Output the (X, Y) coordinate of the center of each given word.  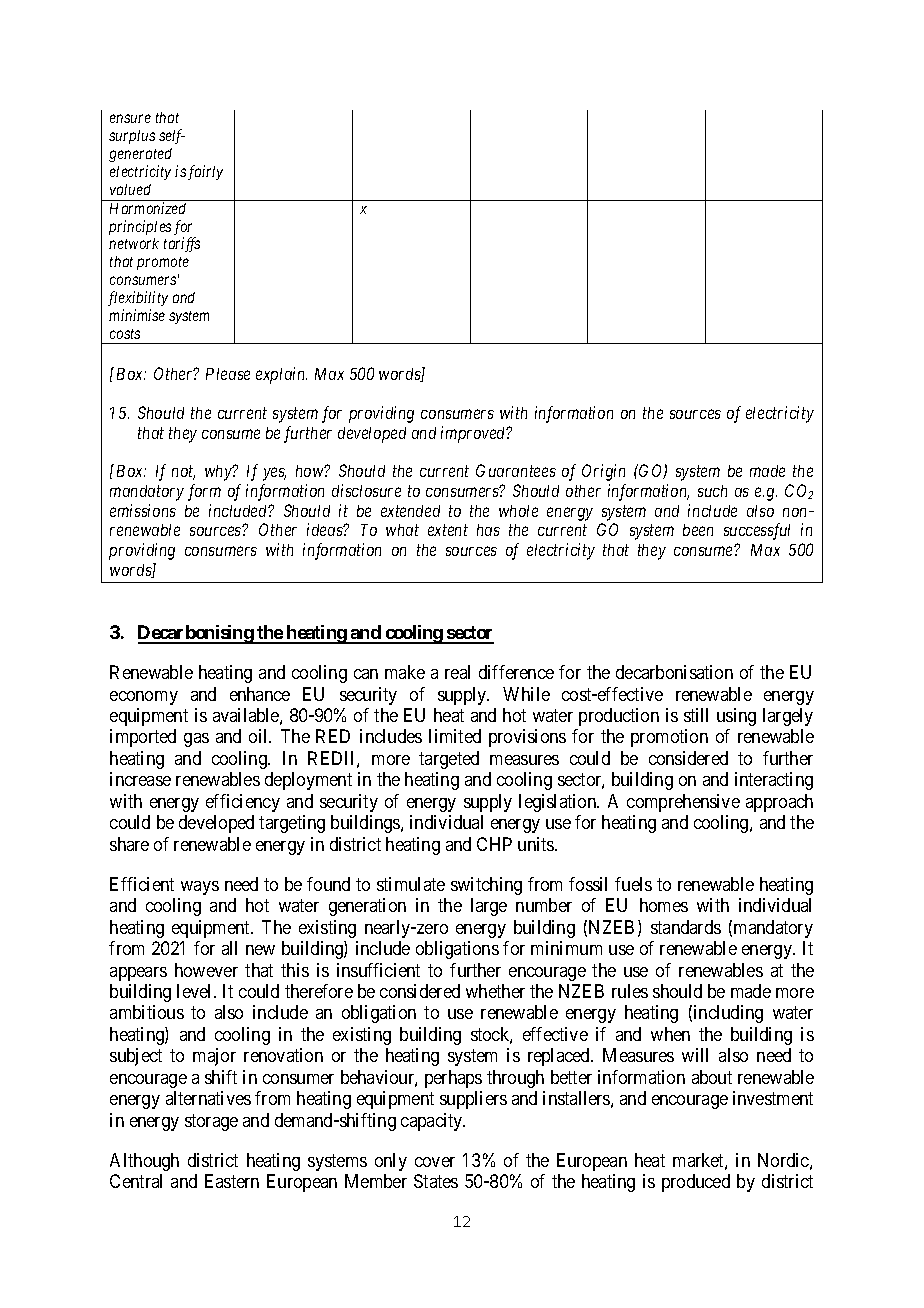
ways (200, 888)
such (712, 491)
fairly (205, 172)
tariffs (182, 244)
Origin (603, 472)
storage (211, 1122)
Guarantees (516, 470)
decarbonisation (674, 672)
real (457, 672)
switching (486, 886)
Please (228, 374)
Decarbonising (196, 634)
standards (686, 927)
